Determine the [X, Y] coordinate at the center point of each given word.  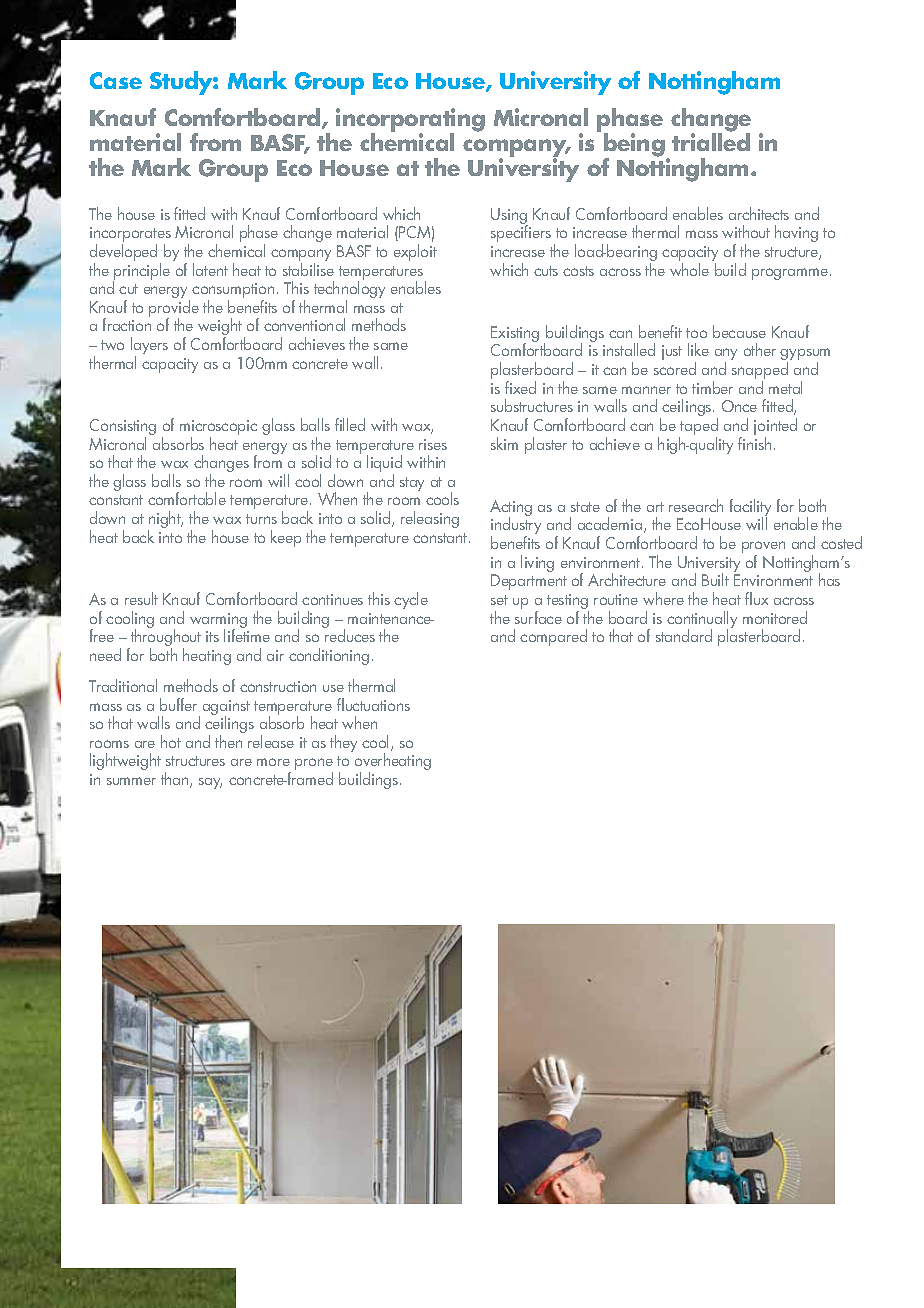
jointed [775, 428]
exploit [415, 252]
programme [790, 274]
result [141, 598]
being [635, 146]
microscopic [218, 429]
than [176, 780]
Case [116, 80]
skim [504, 443]
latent [210, 269]
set [499, 600]
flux [756, 598]
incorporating [410, 121]
